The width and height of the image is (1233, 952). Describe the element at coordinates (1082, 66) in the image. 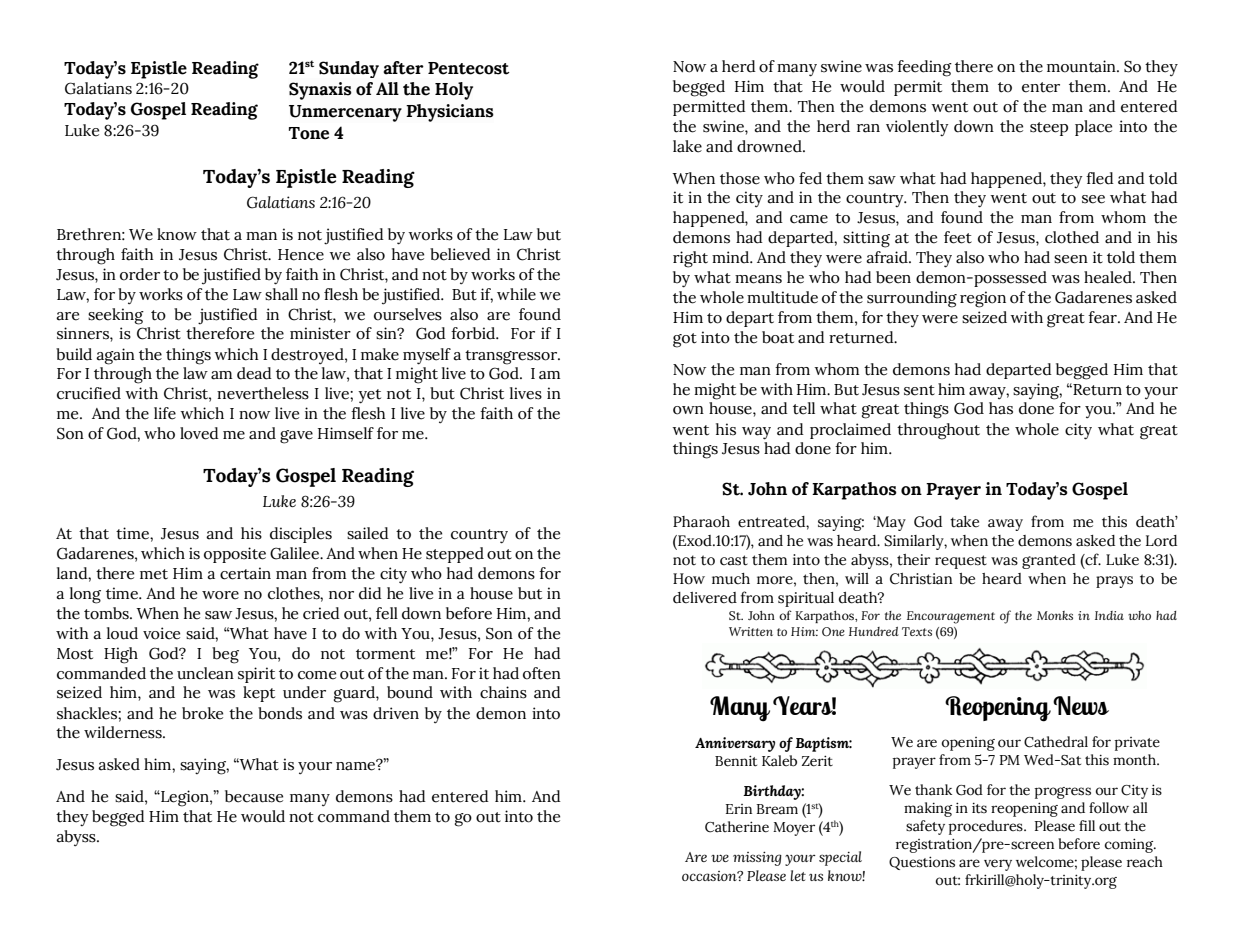

I see `mountain` at that location.
